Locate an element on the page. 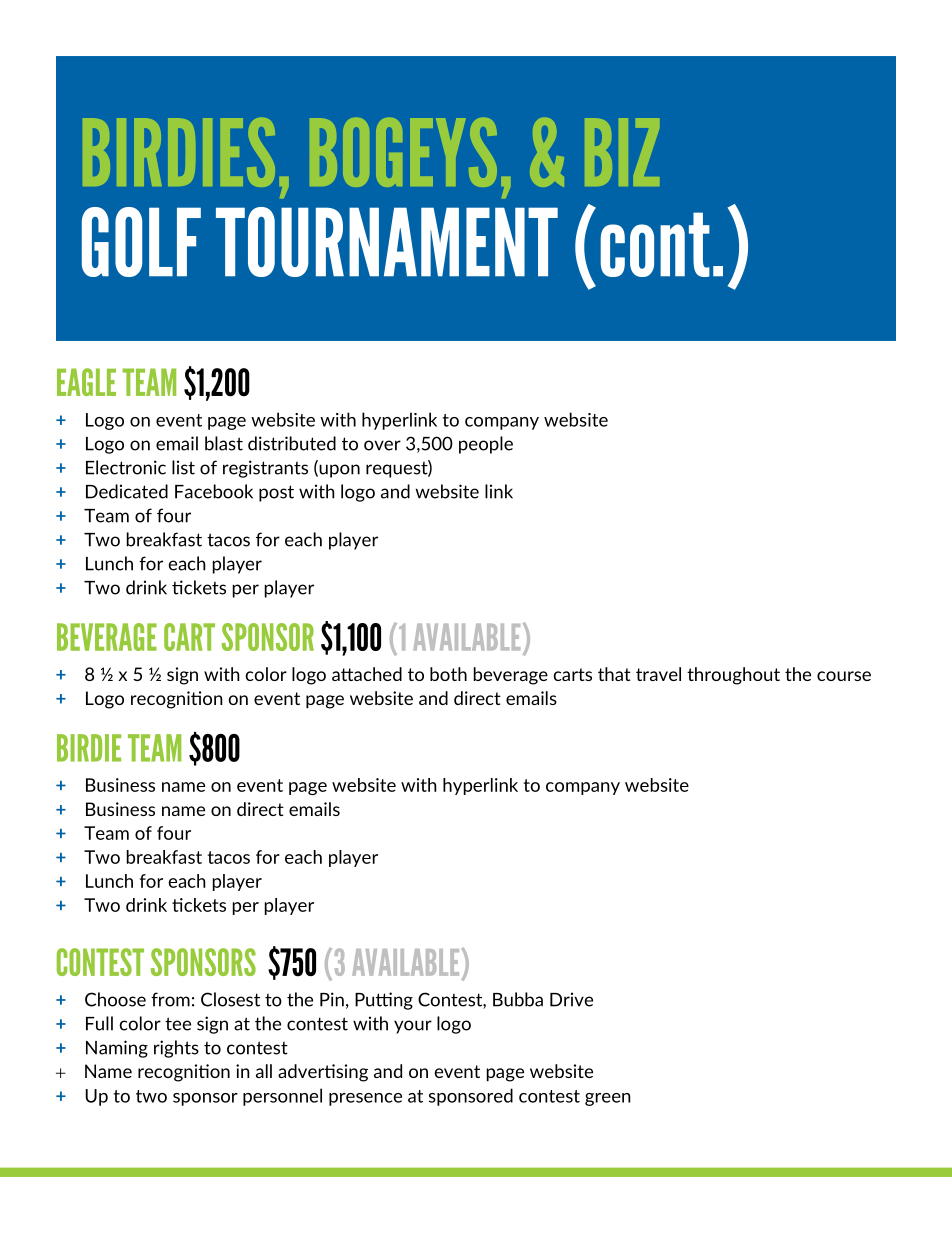  people is located at coordinates (486, 445).
